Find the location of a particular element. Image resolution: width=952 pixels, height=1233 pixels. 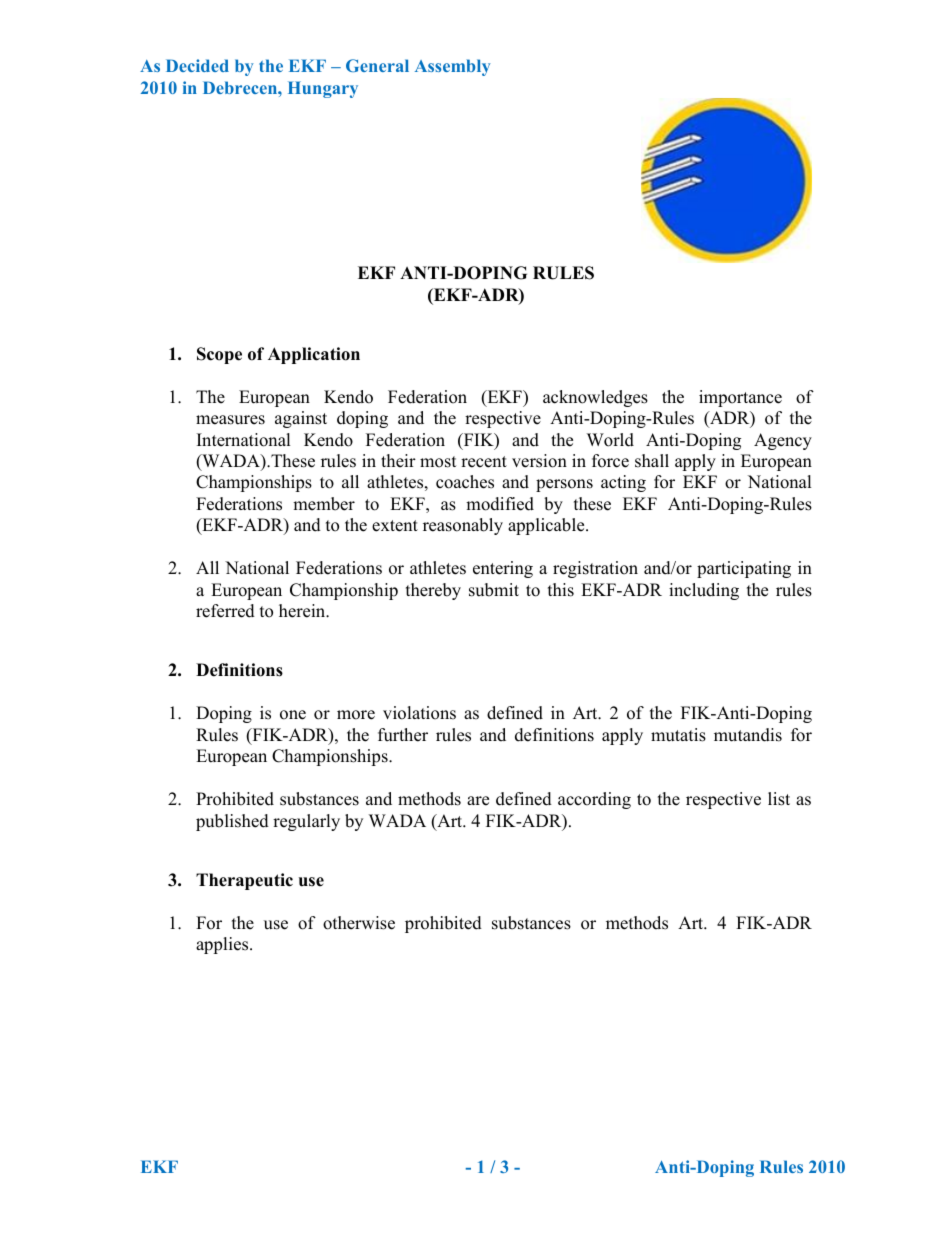

General is located at coordinates (377, 65).
